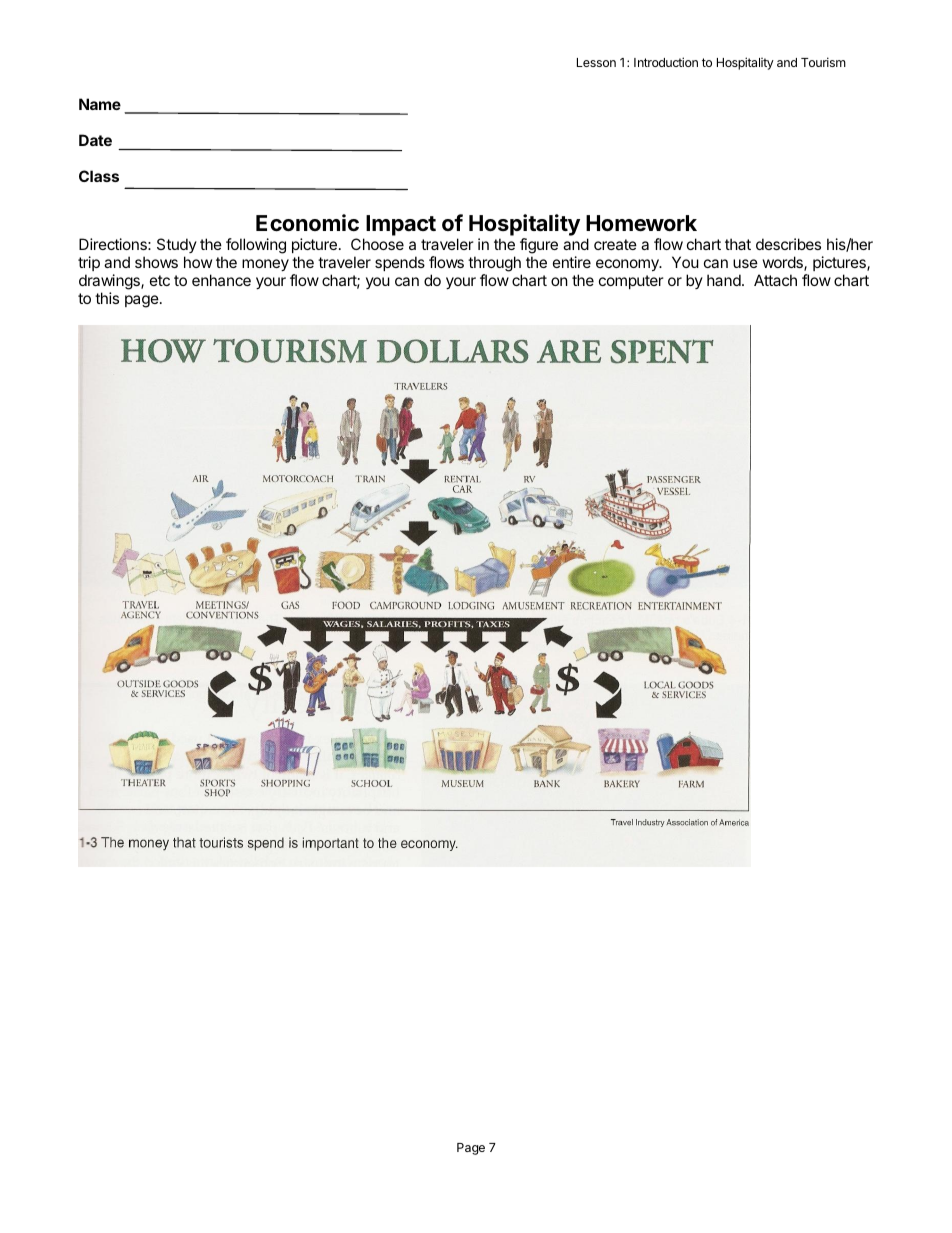 This screenshot has height=1233, width=952. What do you see at coordinates (401, 225) in the screenshot?
I see `Impact` at bounding box center [401, 225].
